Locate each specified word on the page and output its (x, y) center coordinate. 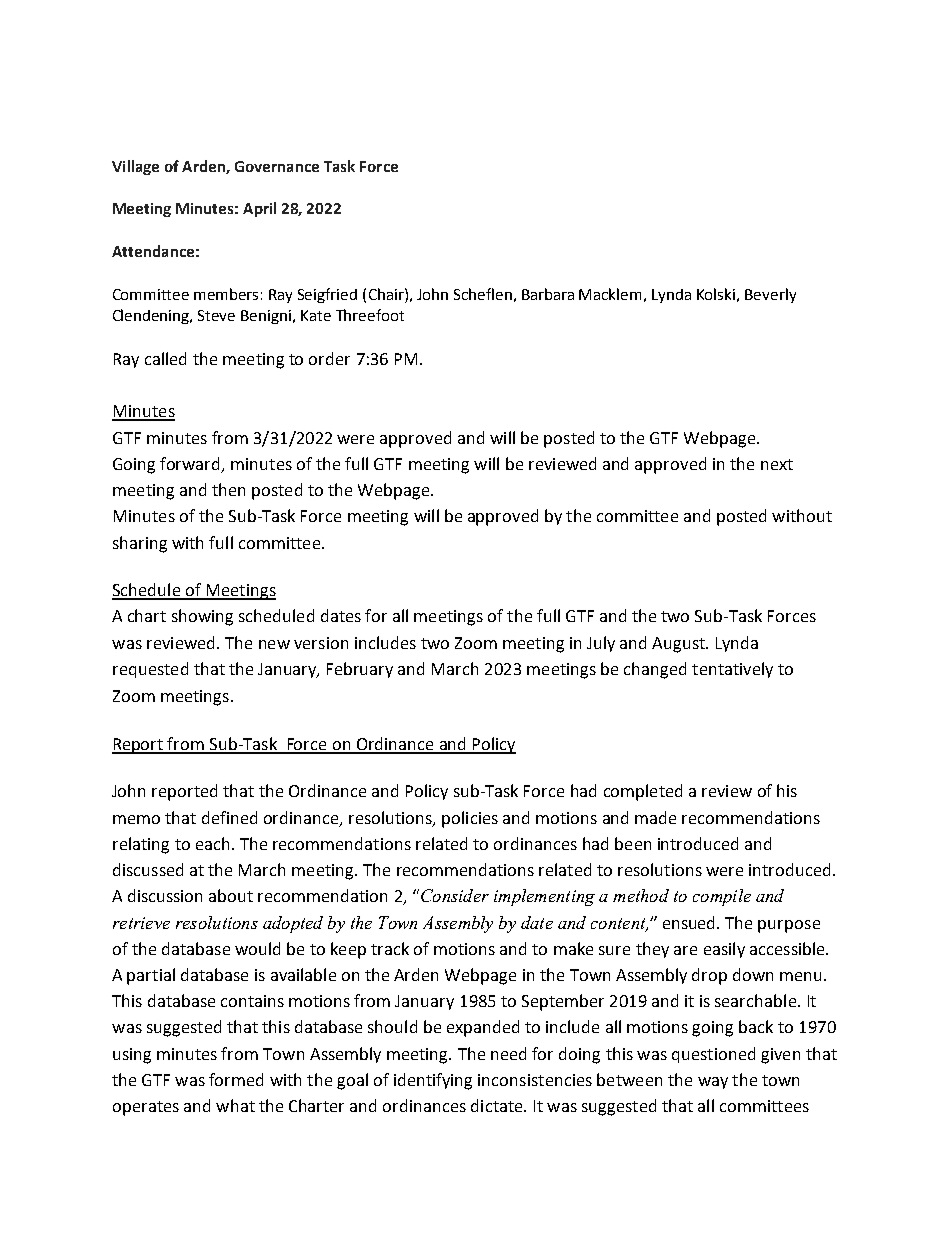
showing (202, 617)
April (259, 209)
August (679, 645)
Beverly (770, 295)
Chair (387, 294)
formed (236, 1079)
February (360, 670)
